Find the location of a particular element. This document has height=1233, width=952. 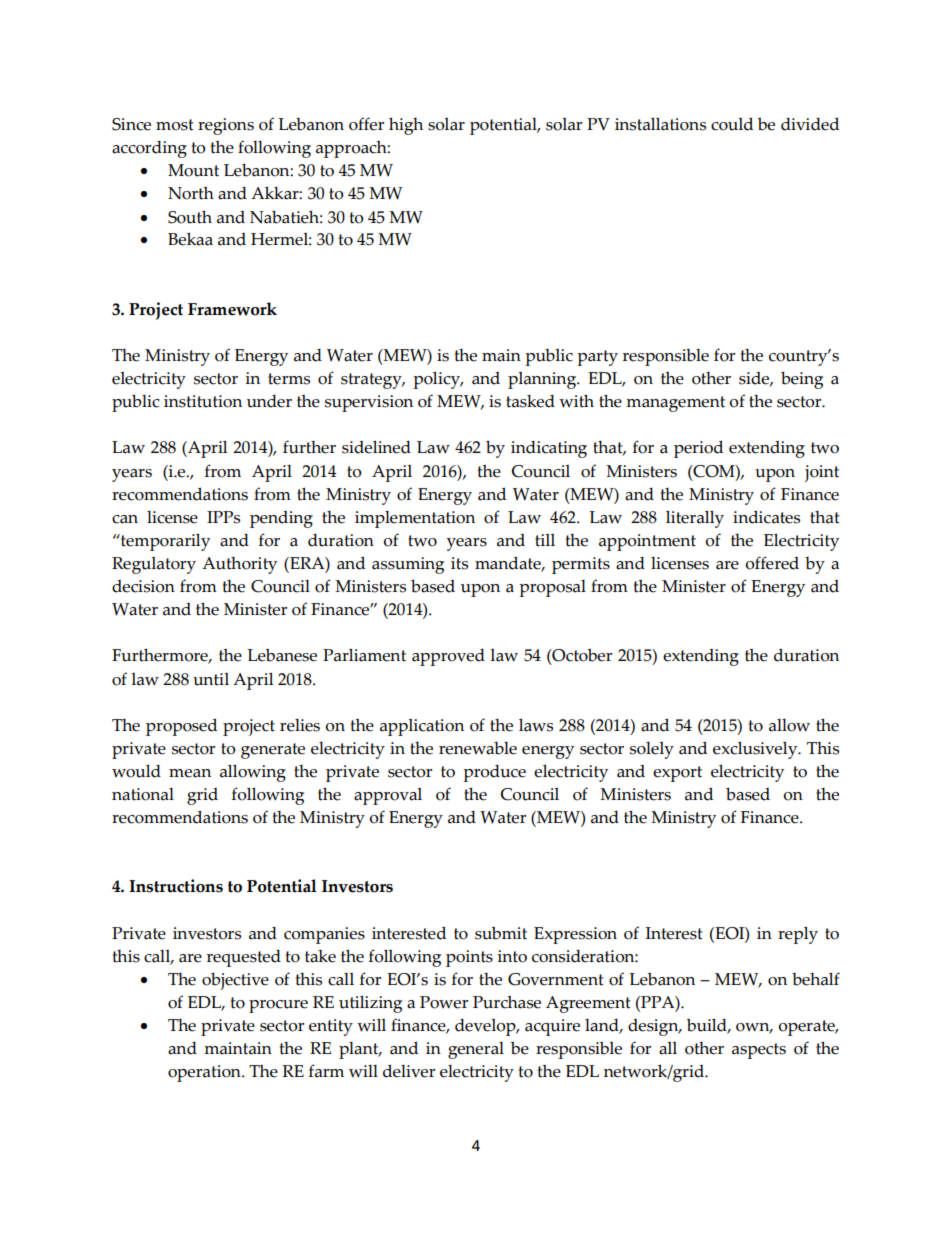

appointment is located at coordinates (647, 542).
